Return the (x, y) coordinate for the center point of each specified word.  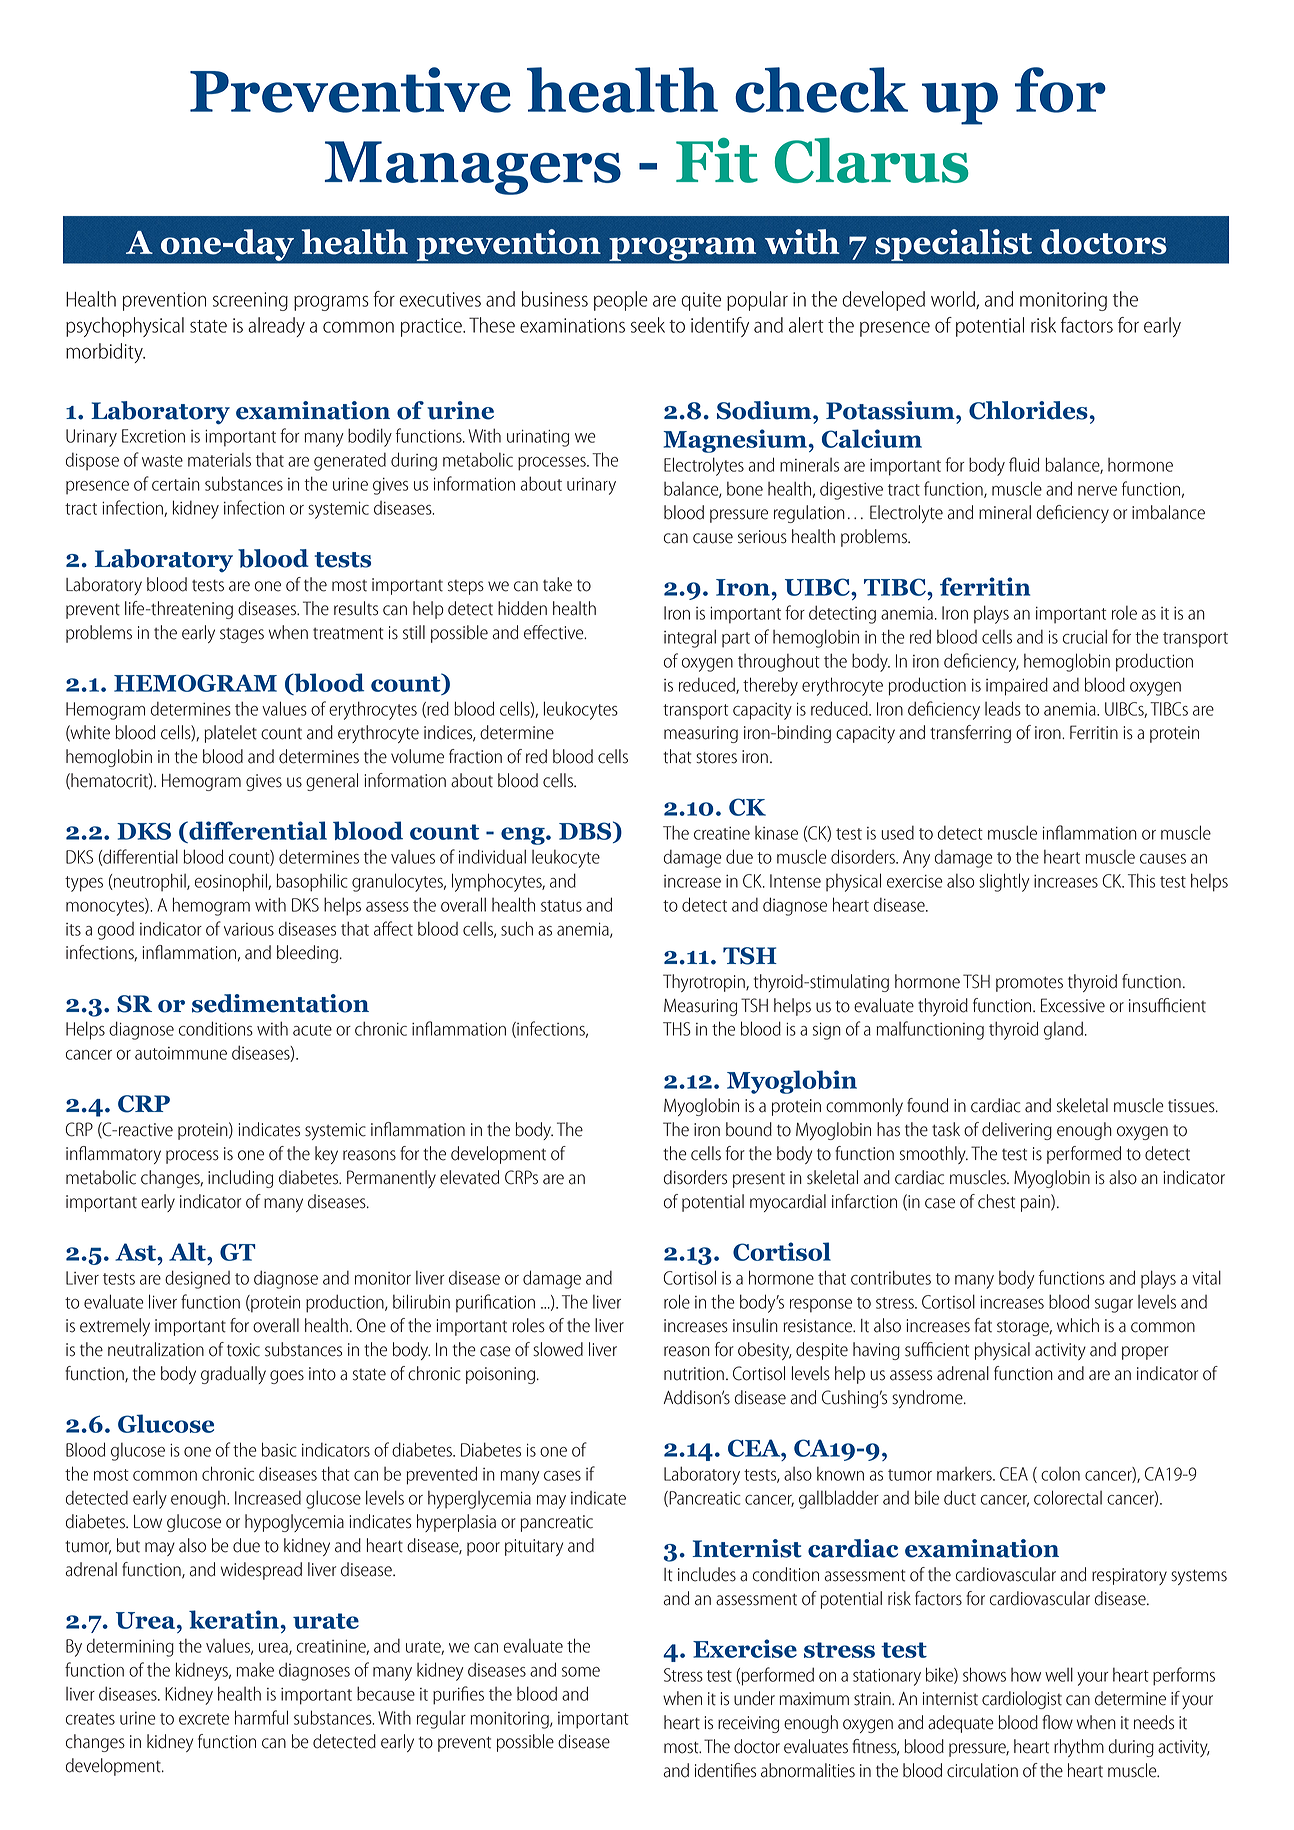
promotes (1029, 984)
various (249, 929)
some (581, 1672)
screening (250, 301)
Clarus (872, 160)
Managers (473, 168)
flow (1057, 1722)
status (561, 906)
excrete (204, 1719)
